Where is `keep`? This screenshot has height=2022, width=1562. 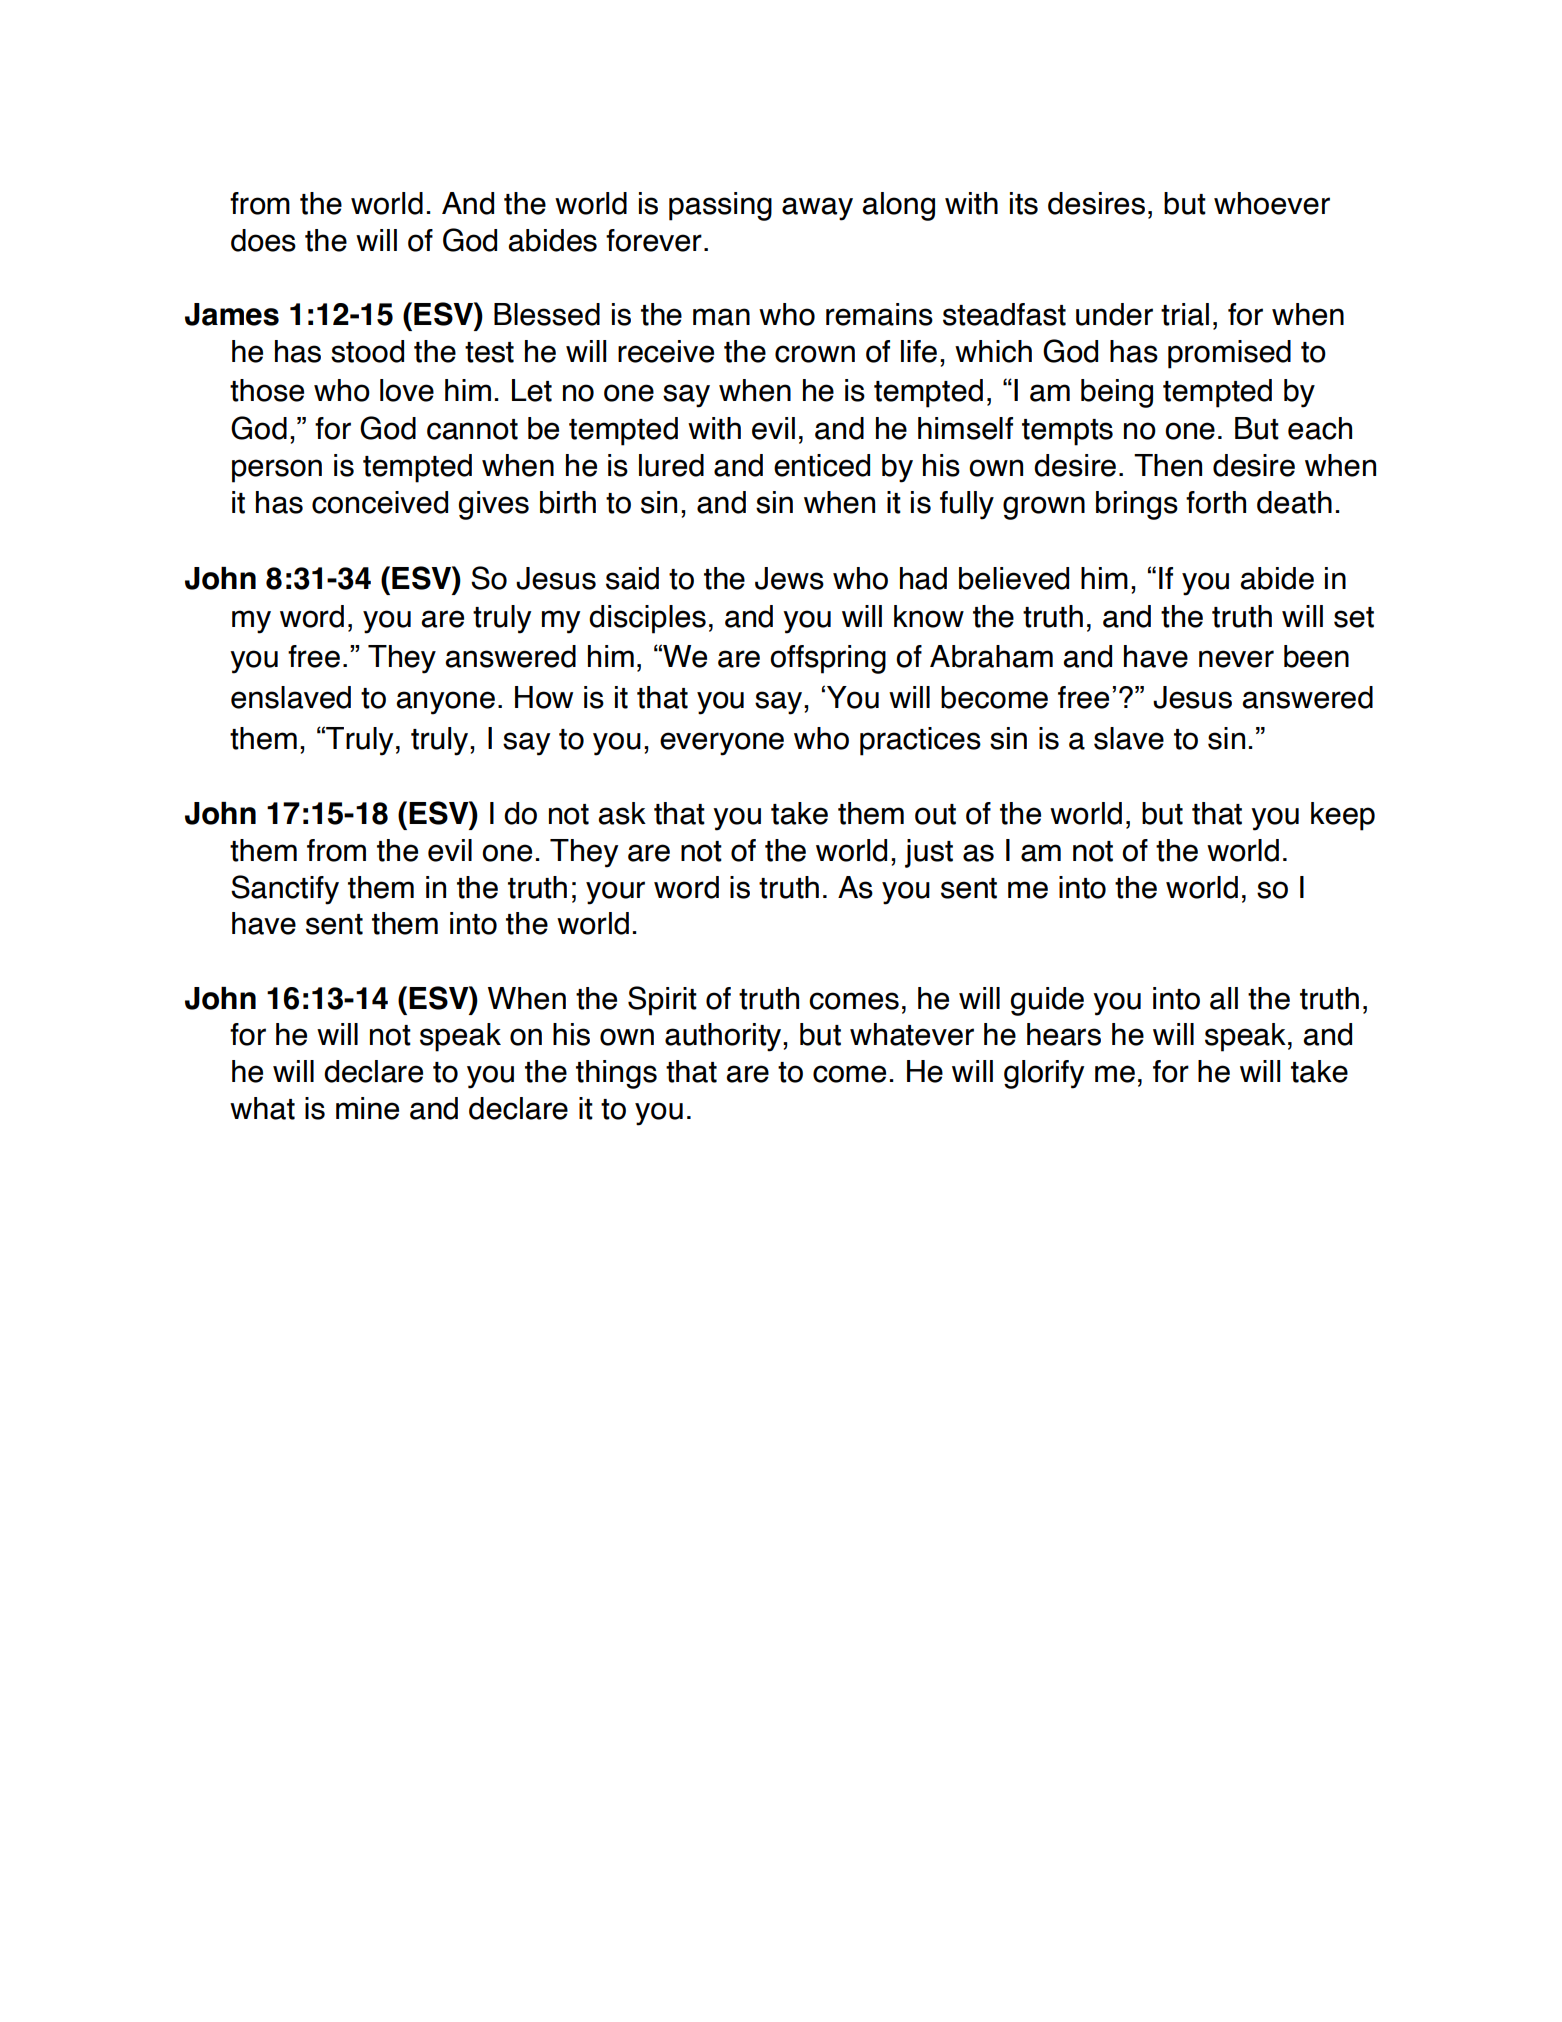
keep is located at coordinates (1343, 816).
